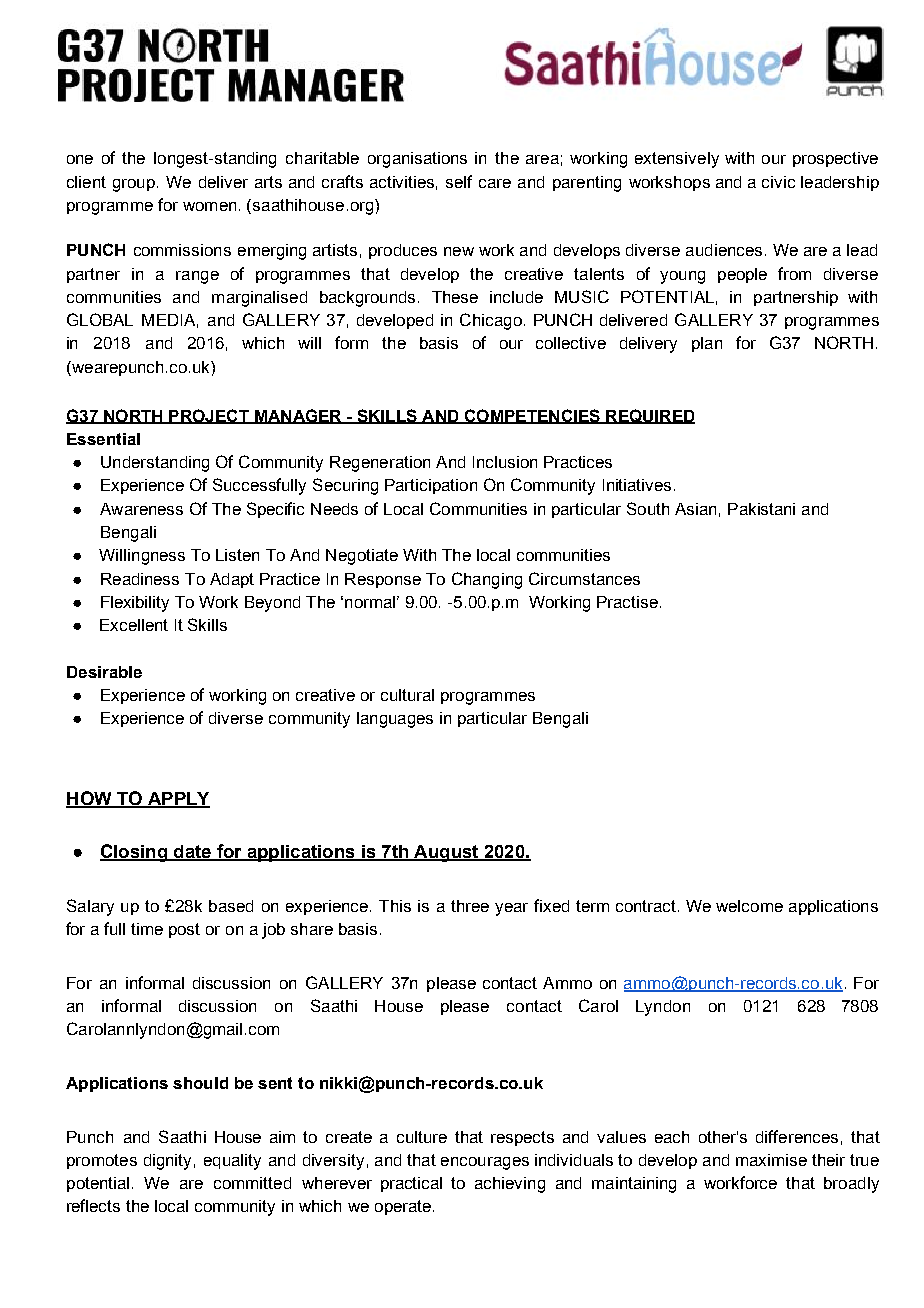 This document has height=1308, width=924. What do you see at coordinates (407, 695) in the document?
I see `cultural` at bounding box center [407, 695].
